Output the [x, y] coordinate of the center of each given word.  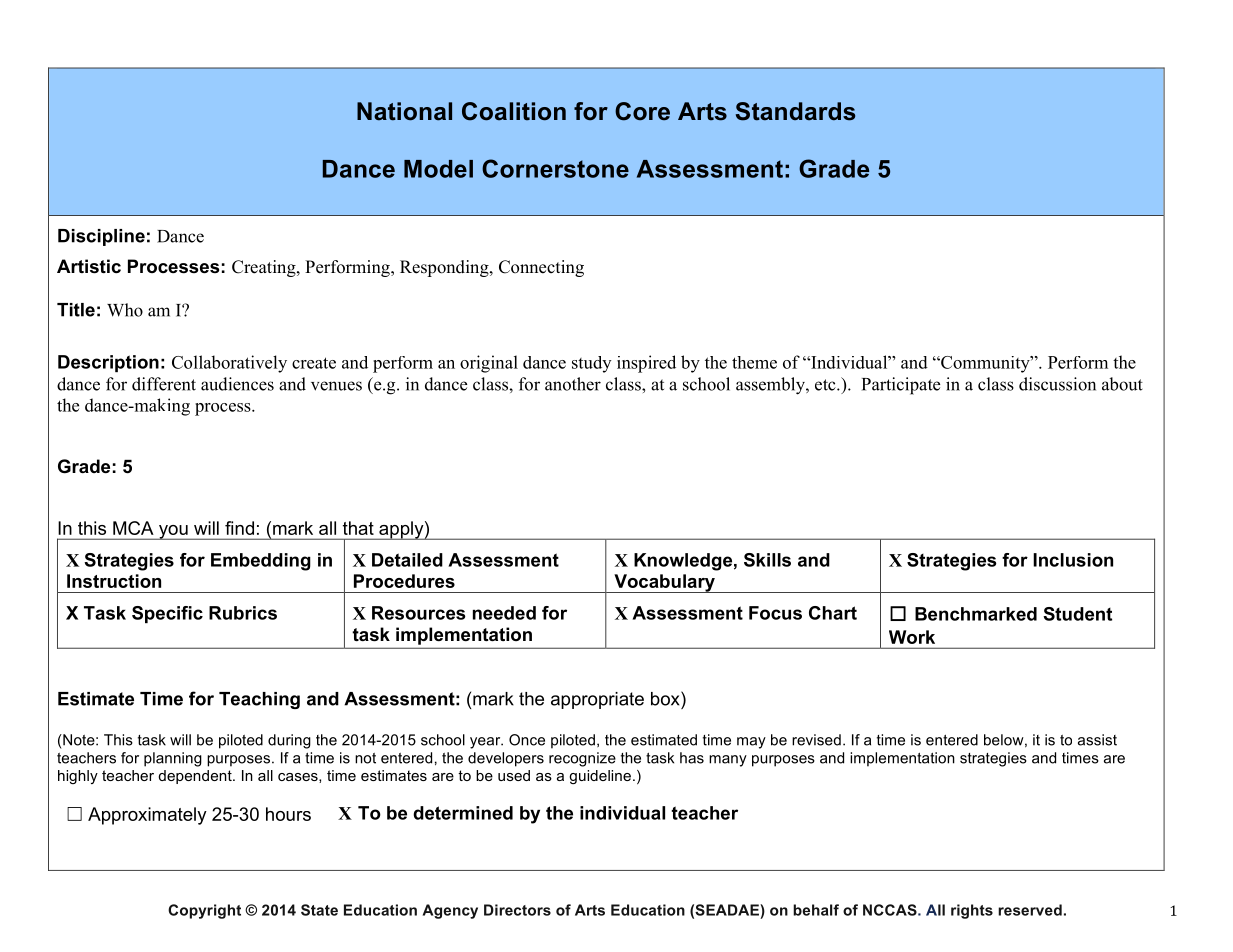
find [239, 528]
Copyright [204, 911]
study [591, 364]
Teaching [259, 700]
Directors [517, 910]
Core [642, 111]
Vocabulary [664, 583]
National [404, 111]
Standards [795, 111]
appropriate [597, 700]
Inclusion [1073, 560]
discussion [1057, 384]
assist [1097, 740]
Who [125, 310]
